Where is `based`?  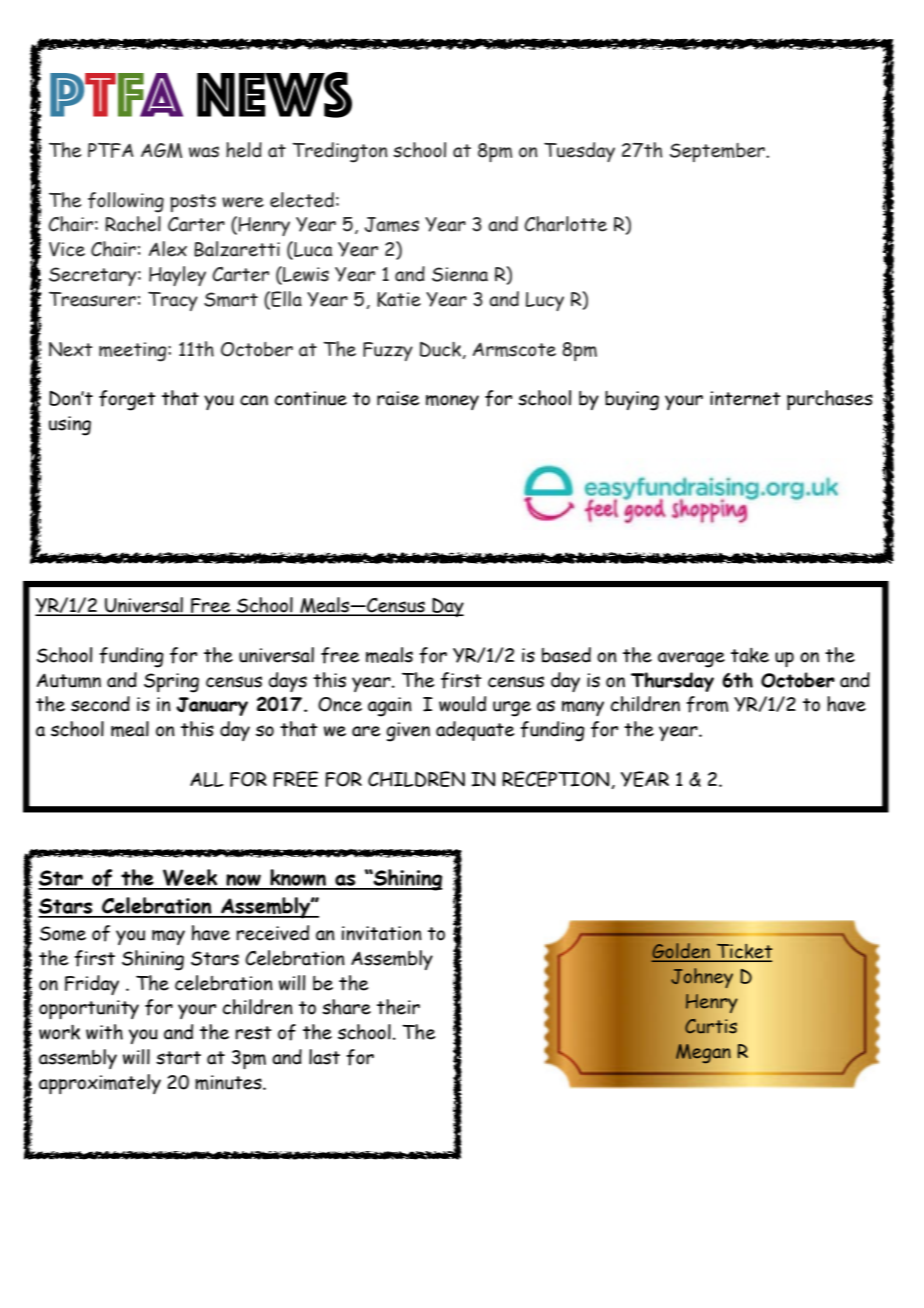 based is located at coordinates (566, 655).
